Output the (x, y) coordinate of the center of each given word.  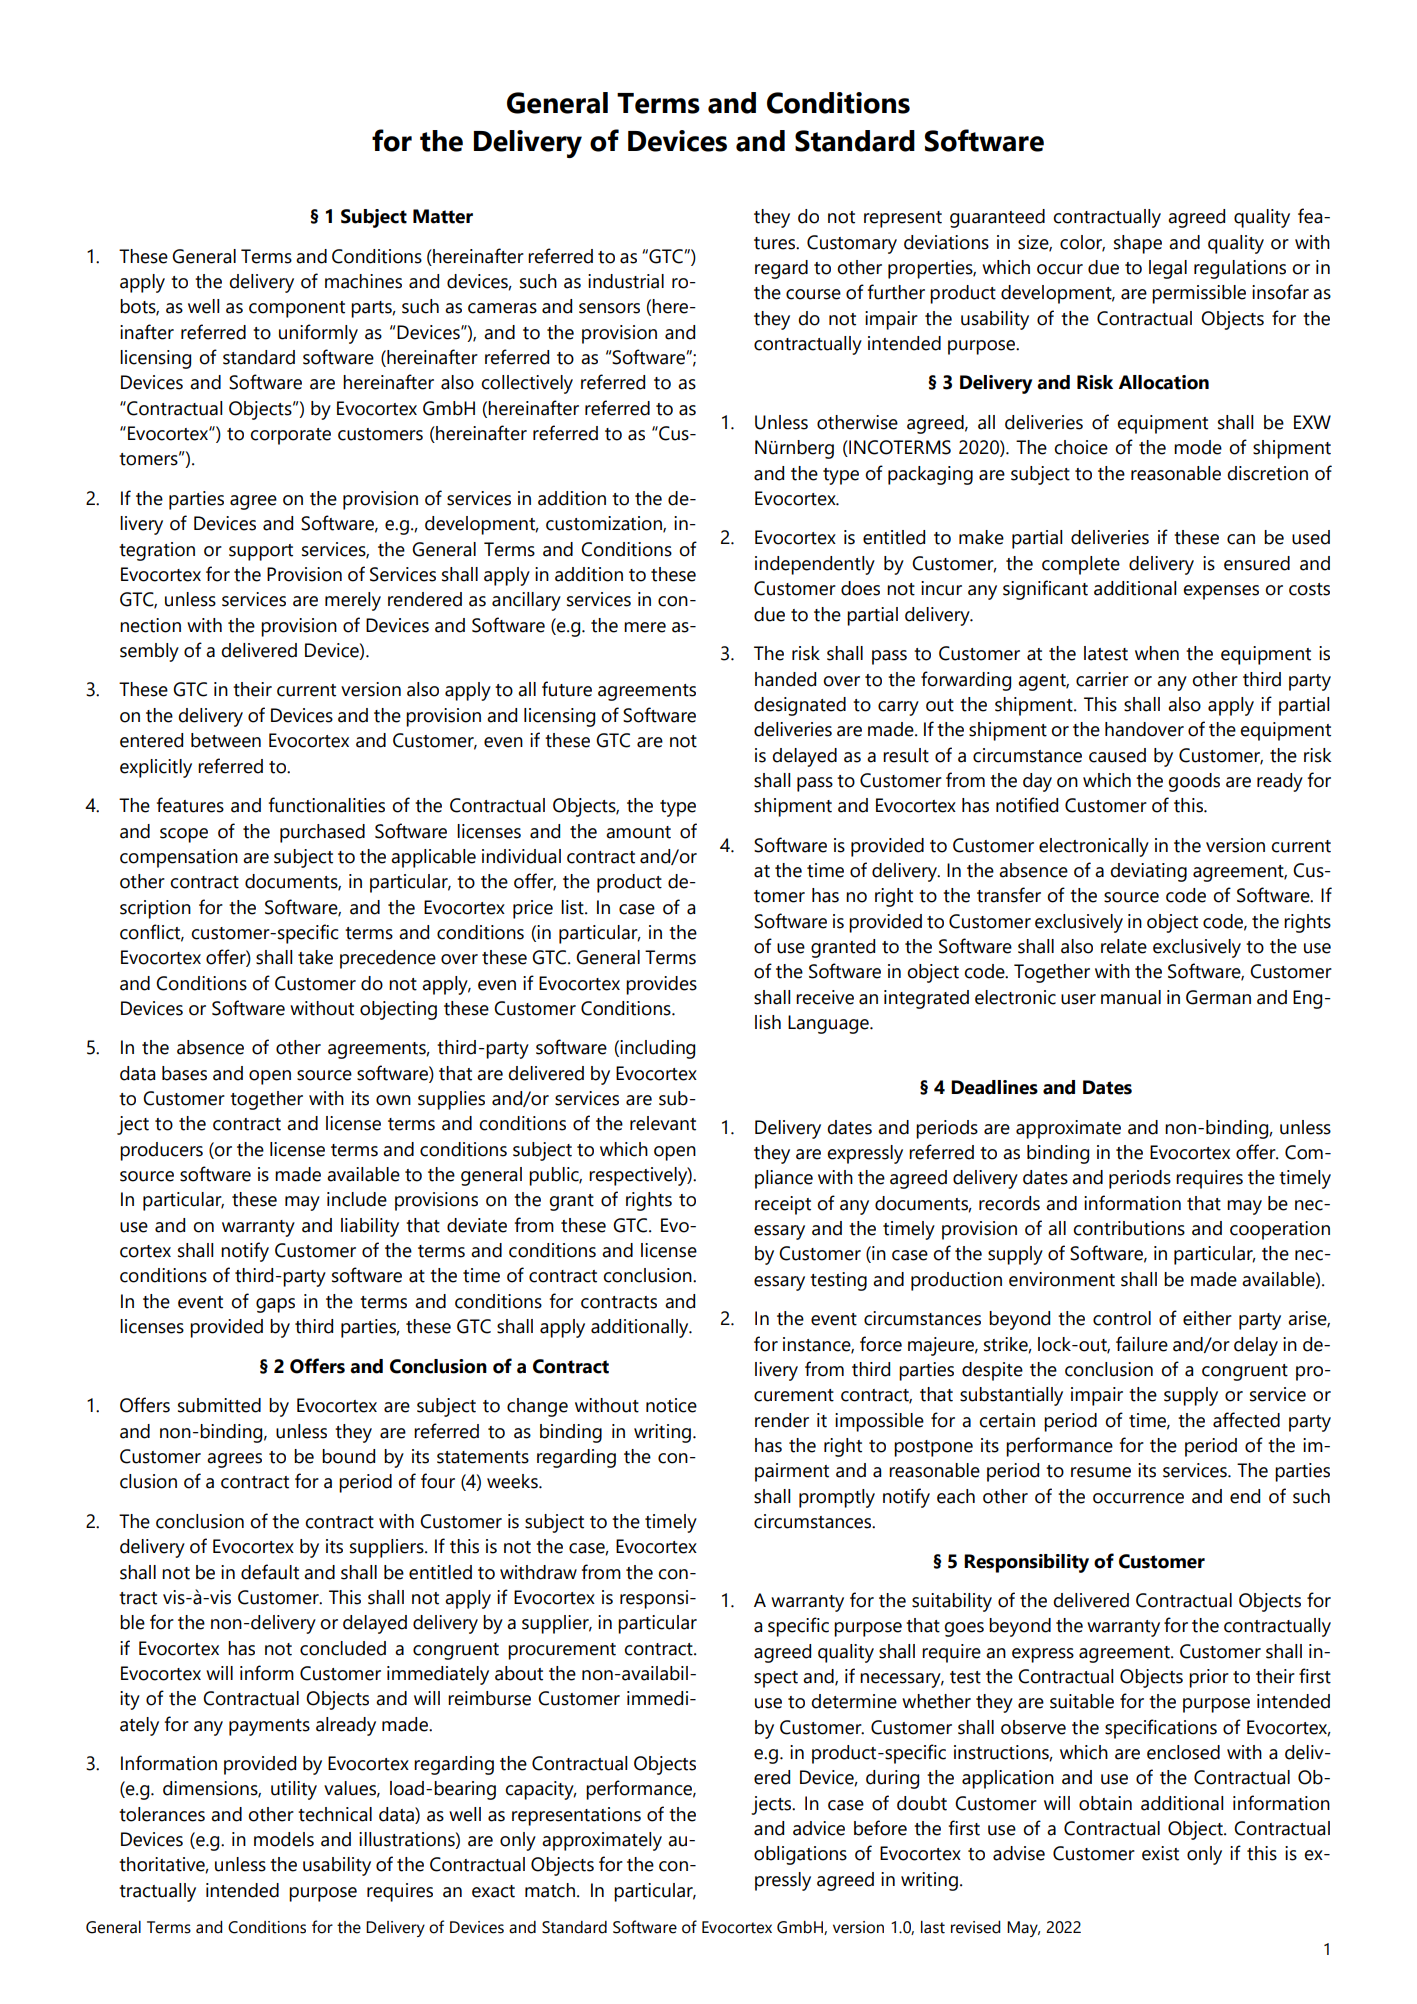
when (1157, 653)
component (297, 309)
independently (815, 565)
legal (1168, 269)
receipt (783, 1205)
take (315, 957)
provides (661, 985)
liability (370, 1227)
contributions (1129, 1228)
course (813, 294)
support (261, 552)
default (270, 1572)
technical (335, 1814)
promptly (837, 1498)
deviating (1148, 872)
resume (1101, 1472)
